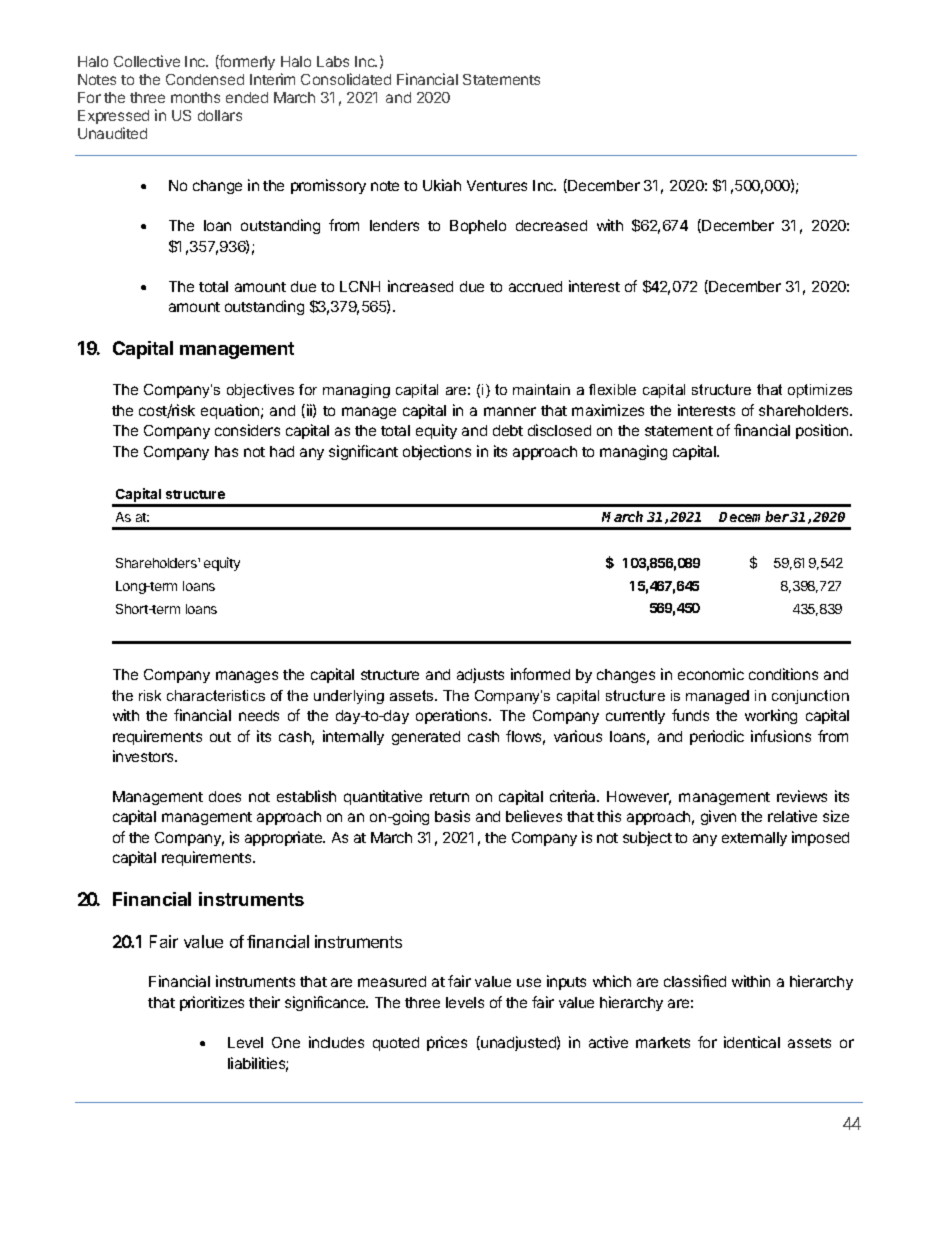 The height and width of the image is (1233, 952). What do you see at coordinates (216, 695) in the image?
I see `characteristics` at bounding box center [216, 695].
